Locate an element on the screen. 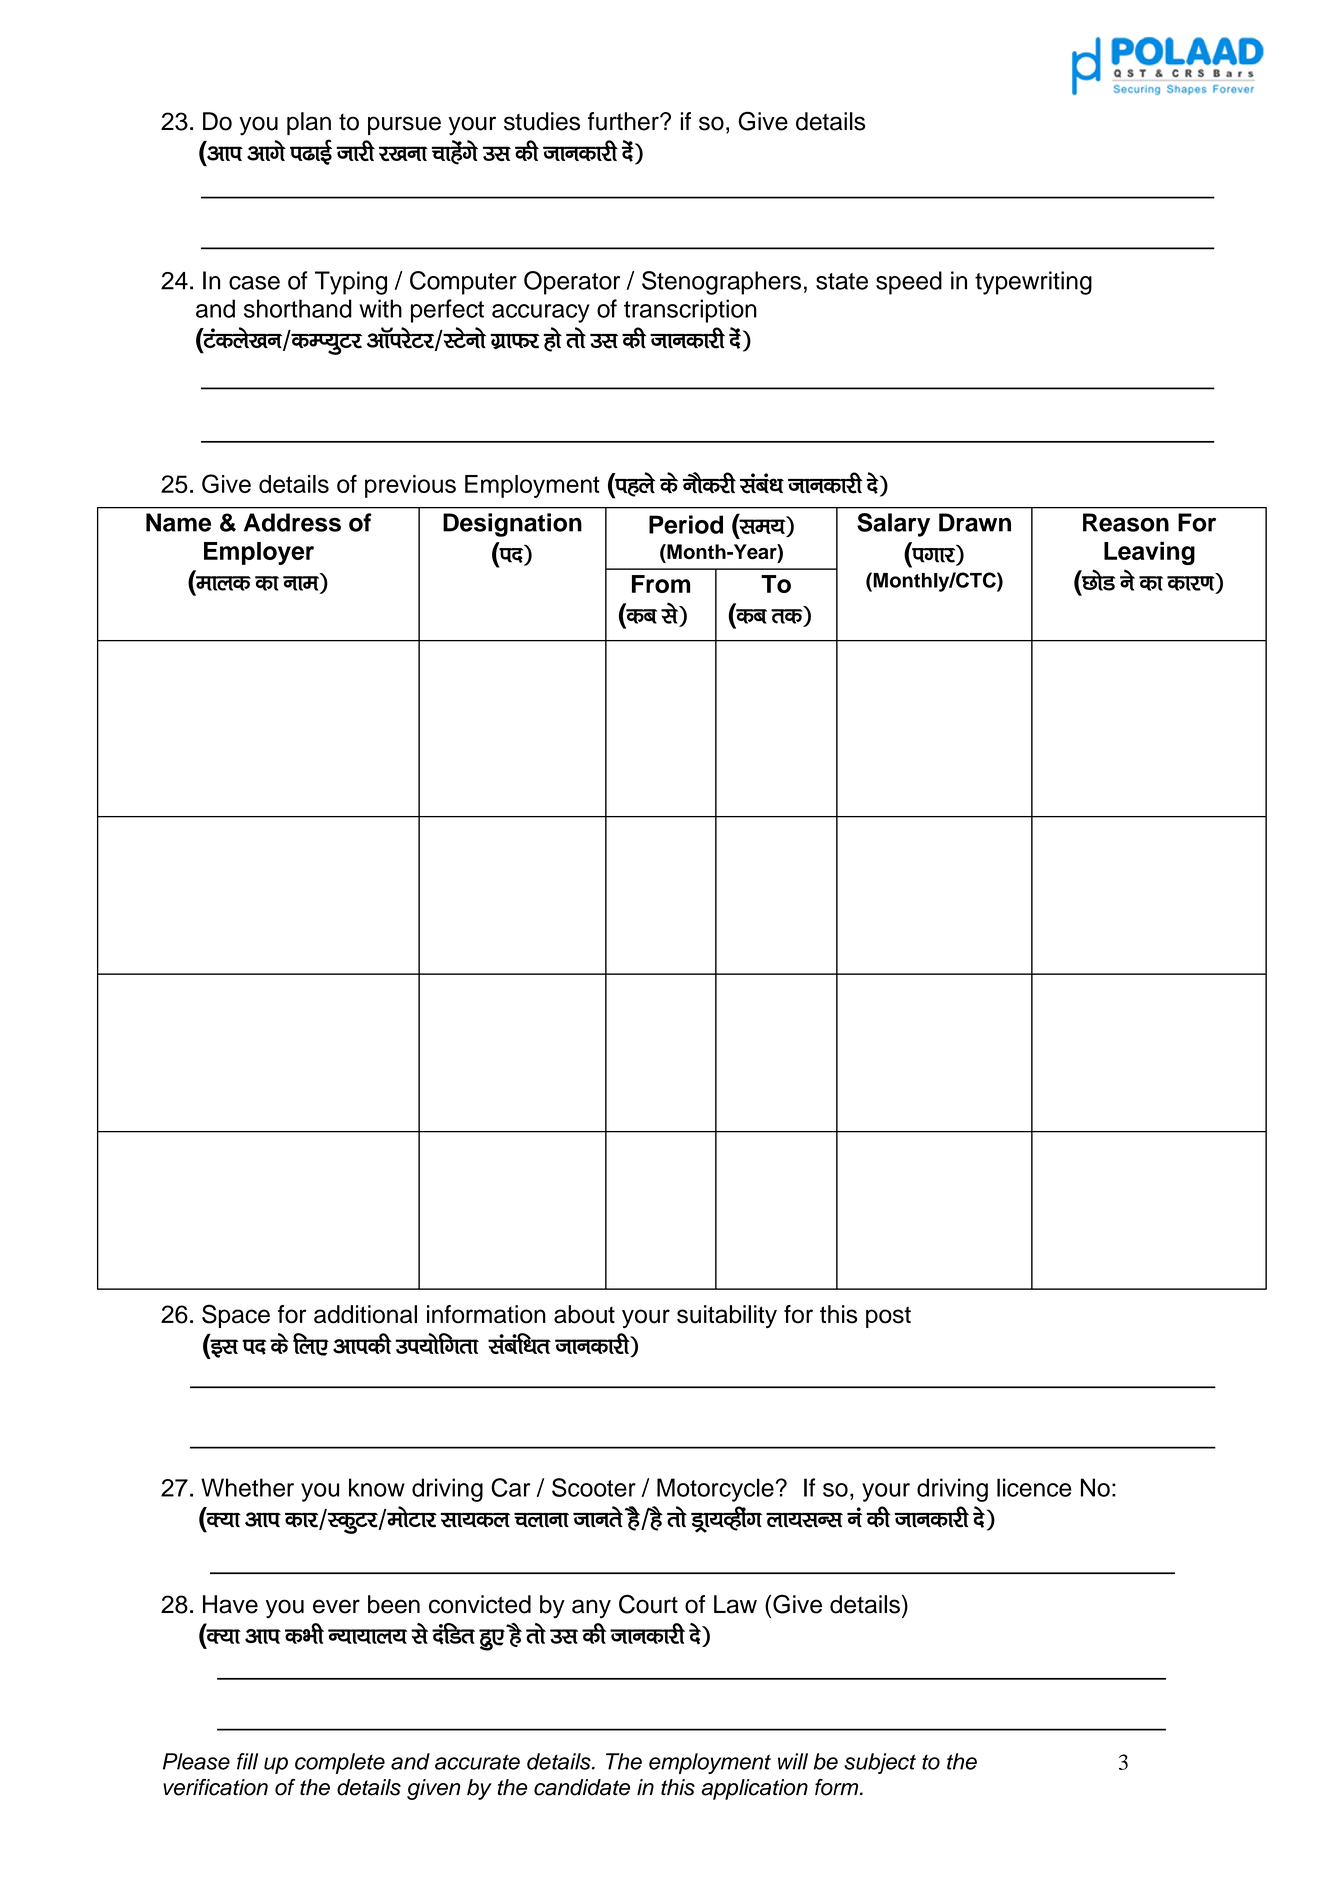 This screenshot has width=1330, height=1880. licence is located at coordinates (1034, 1487).
